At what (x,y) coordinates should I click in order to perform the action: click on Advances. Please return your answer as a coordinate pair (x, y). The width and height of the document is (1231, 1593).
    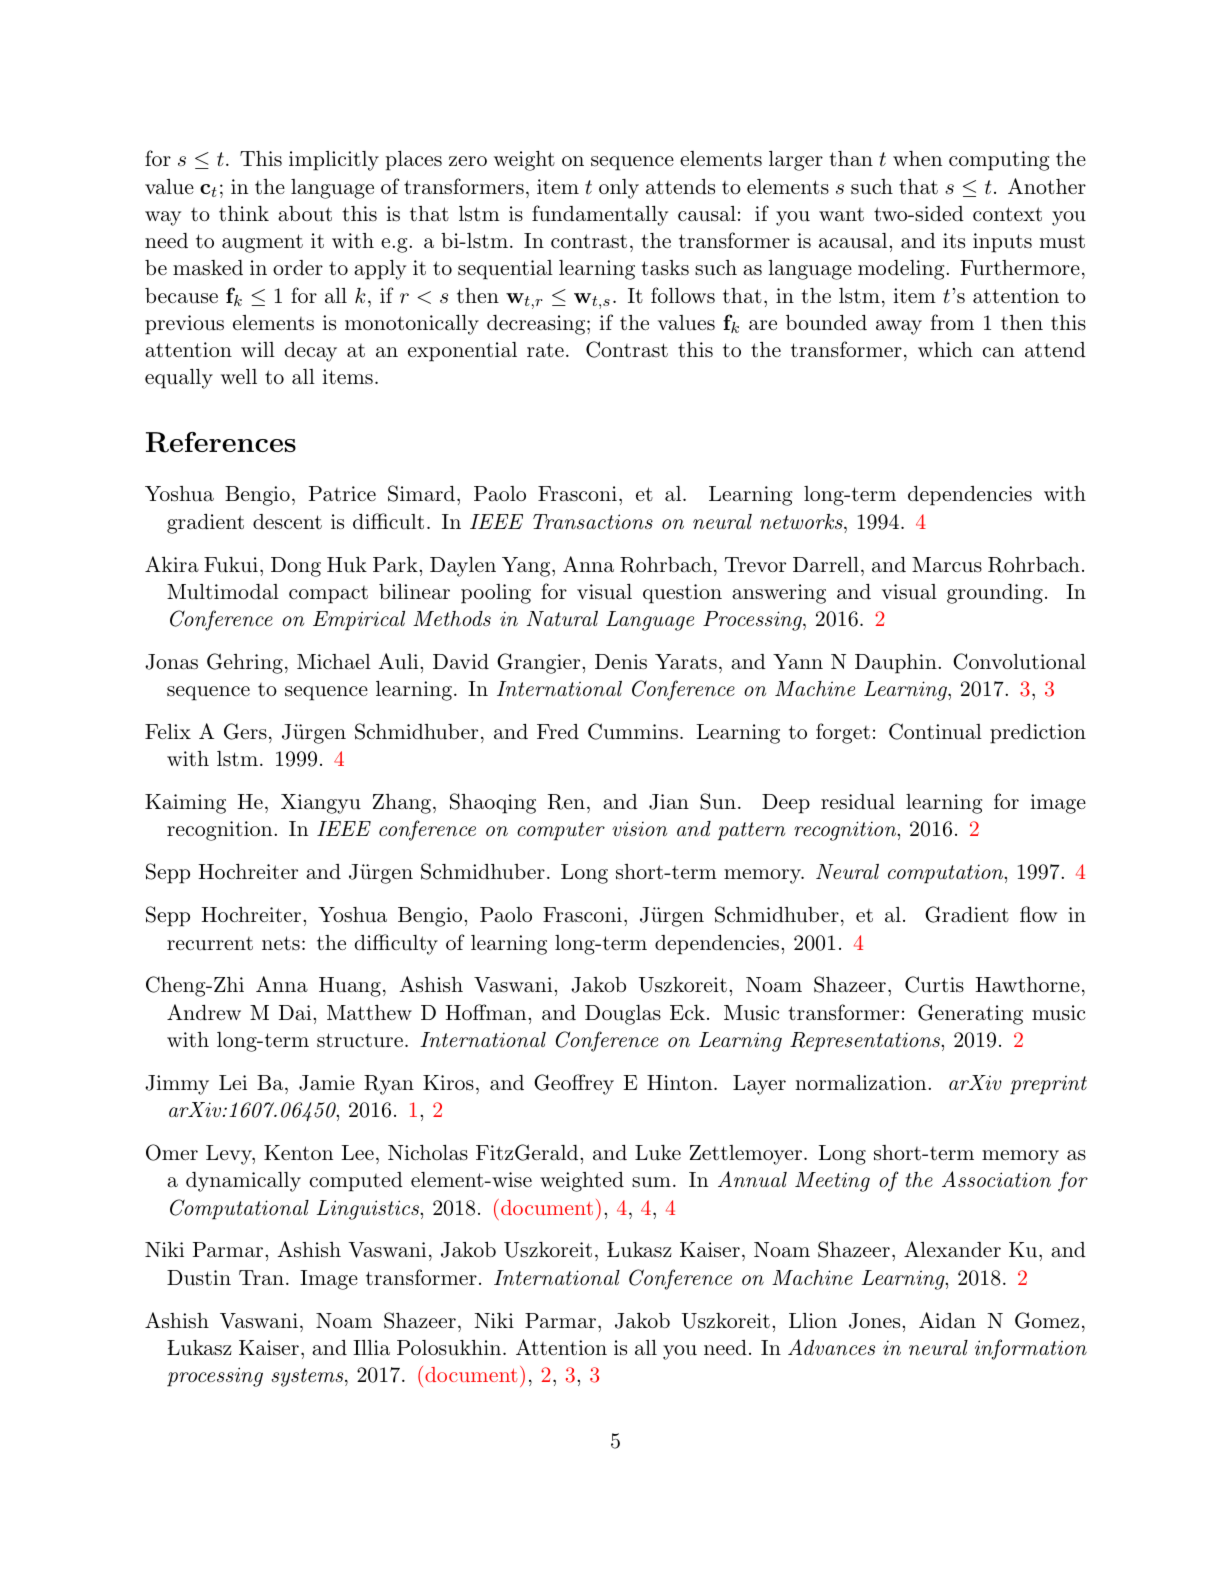
    Looking at the image, I should click on (831, 1347).
